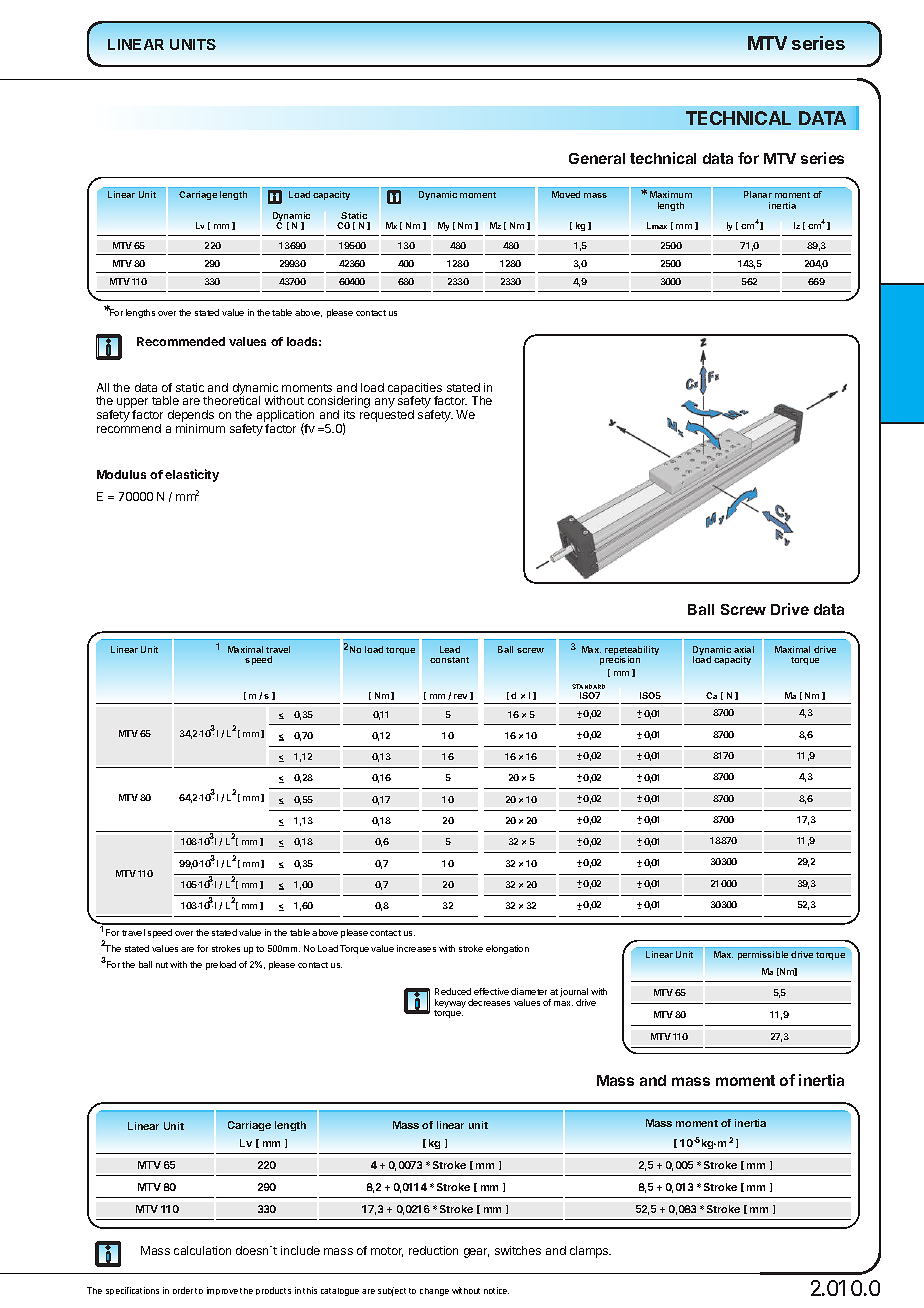  What do you see at coordinates (433, 1250) in the screenshot?
I see `reduction` at bounding box center [433, 1250].
